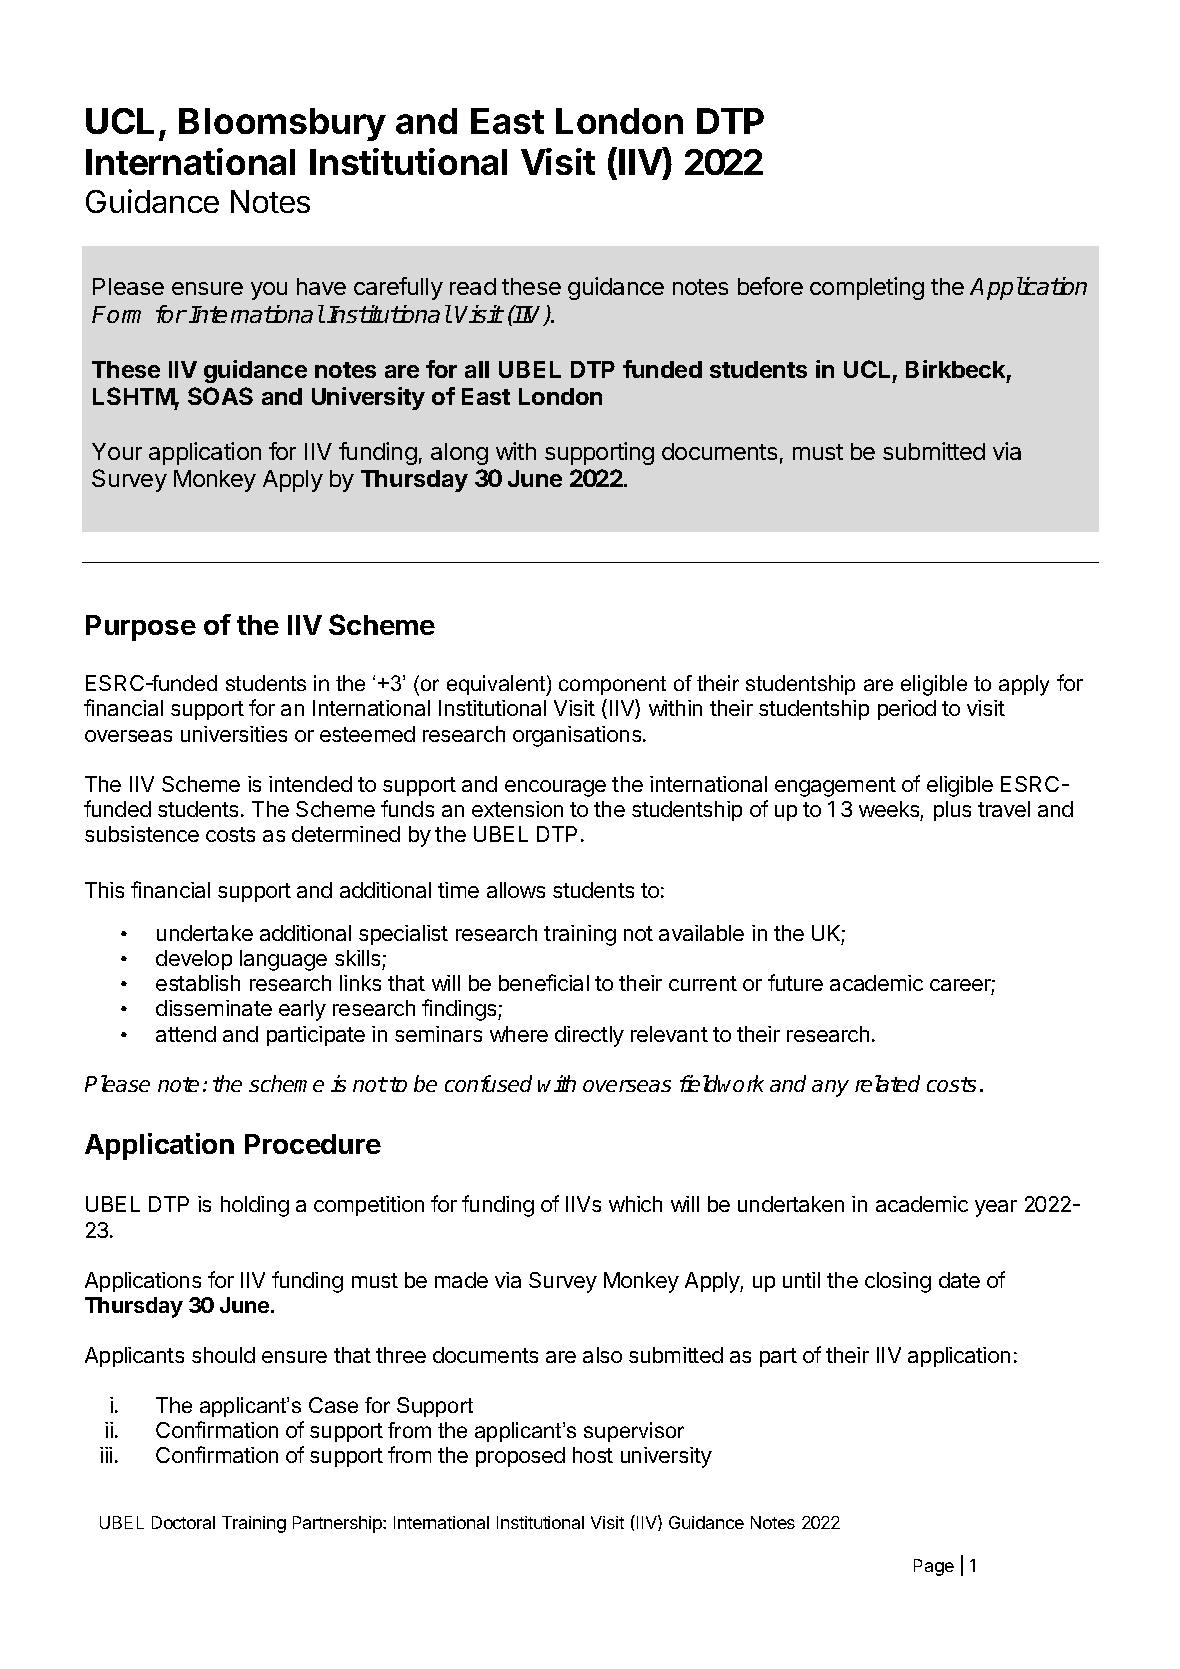 This screenshot has height=1669, width=1180. What do you see at coordinates (517, 809) in the screenshot?
I see `extension` at bounding box center [517, 809].
